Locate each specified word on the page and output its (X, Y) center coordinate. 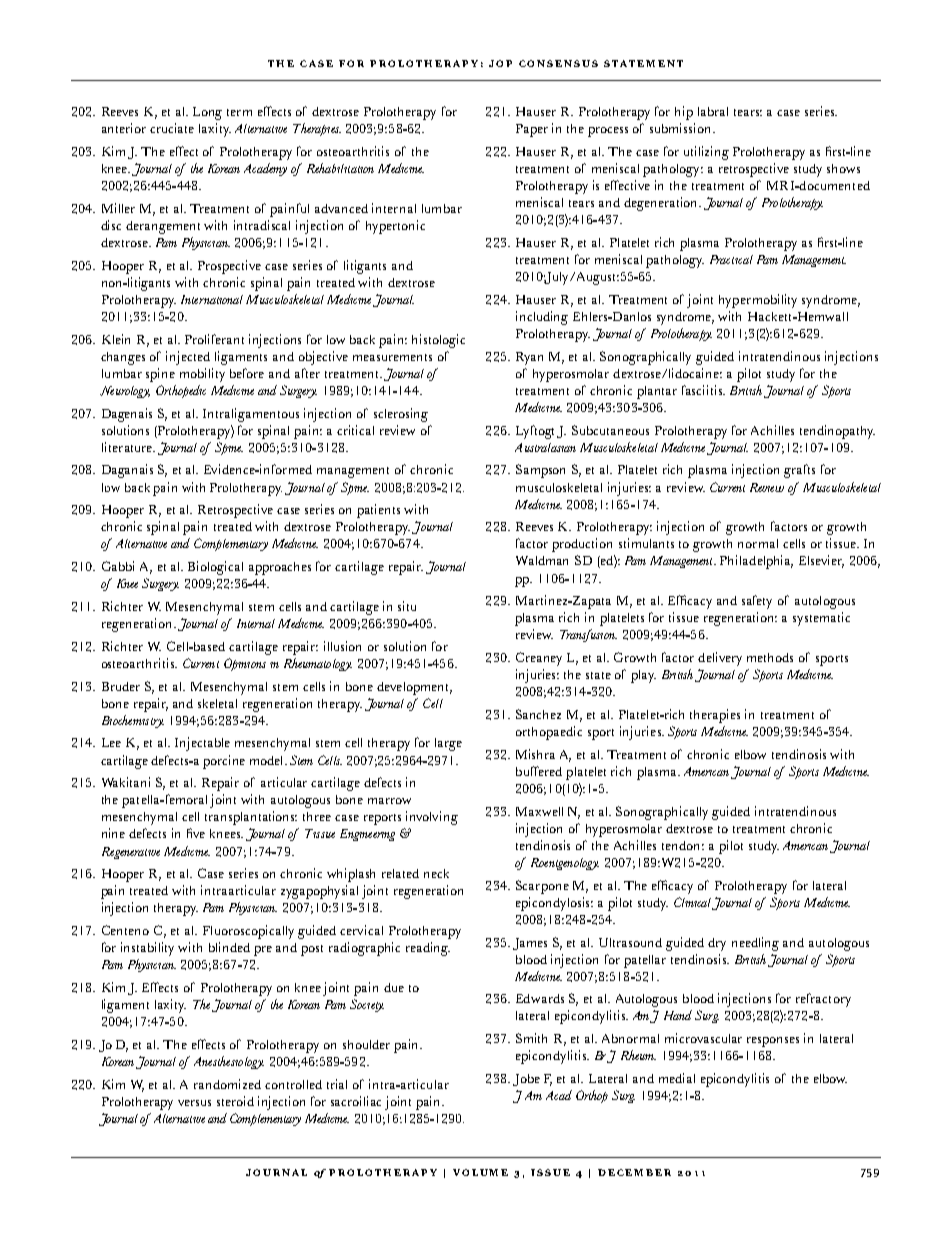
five (196, 833)
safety (757, 602)
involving (432, 818)
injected (188, 358)
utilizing (706, 153)
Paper (532, 130)
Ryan (529, 358)
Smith (531, 1038)
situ (407, 606)
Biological (215, 568)
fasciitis (703, 390)
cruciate (172, 128)
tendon (683, 845)
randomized (227, 1084)
